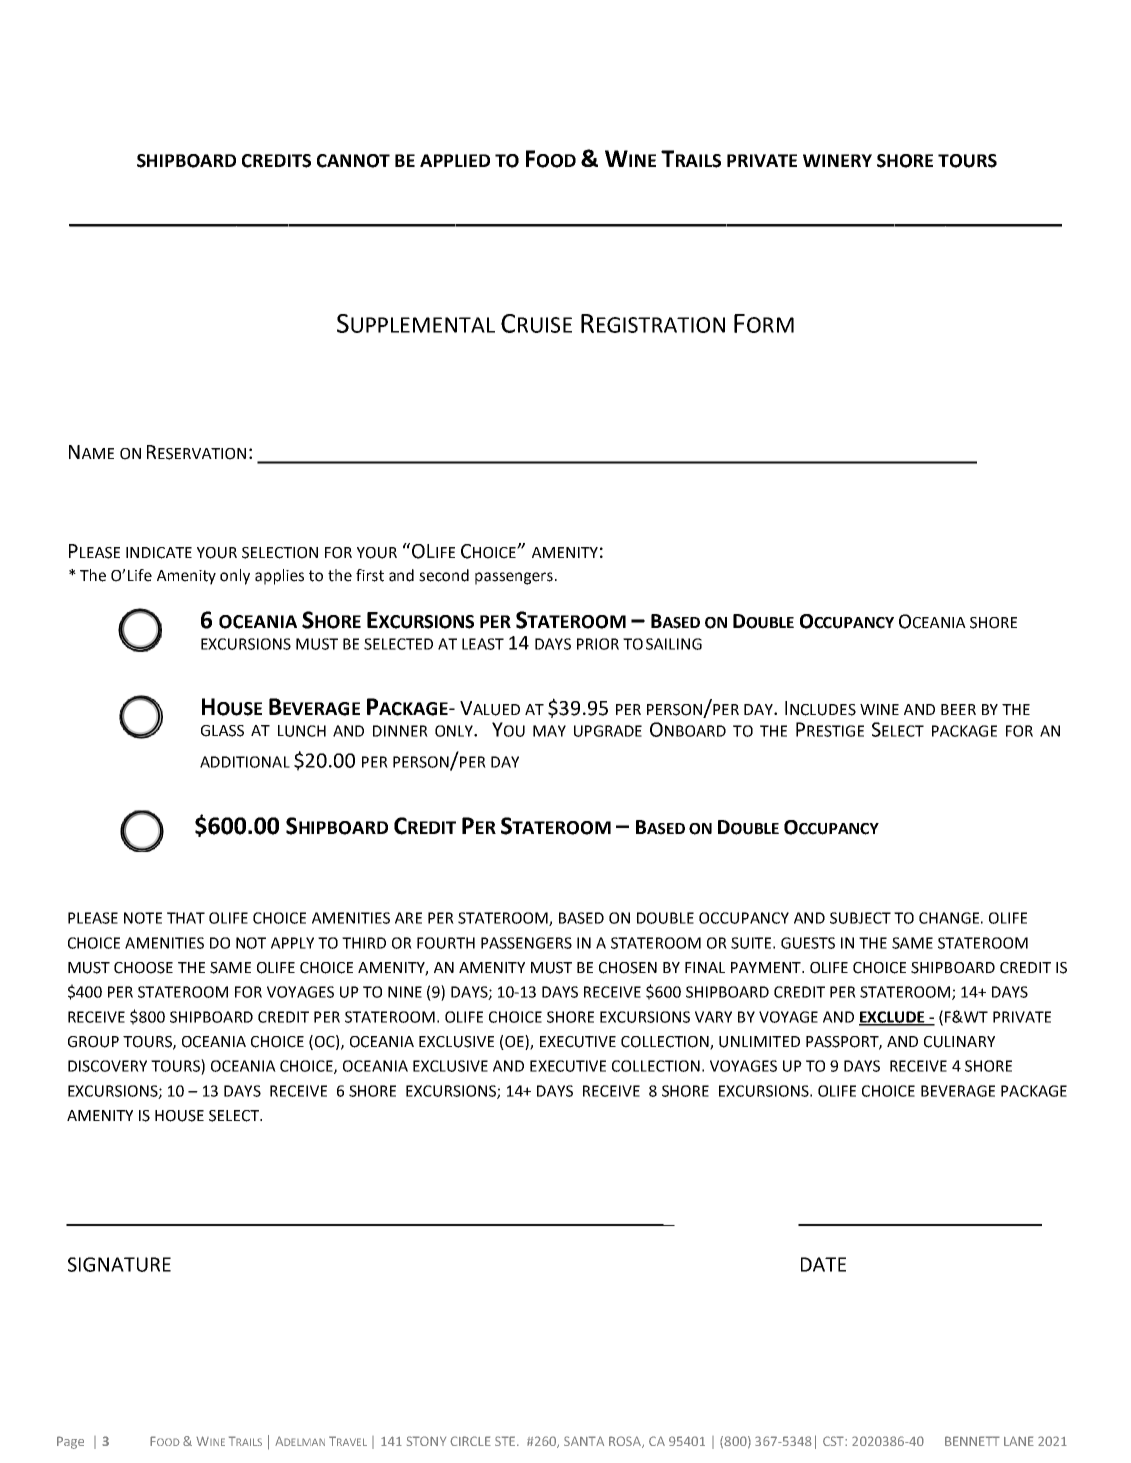  What do you see at coordinates (70, 1442) in the page?
I see `Page` at bounding box center [70, 1442].
